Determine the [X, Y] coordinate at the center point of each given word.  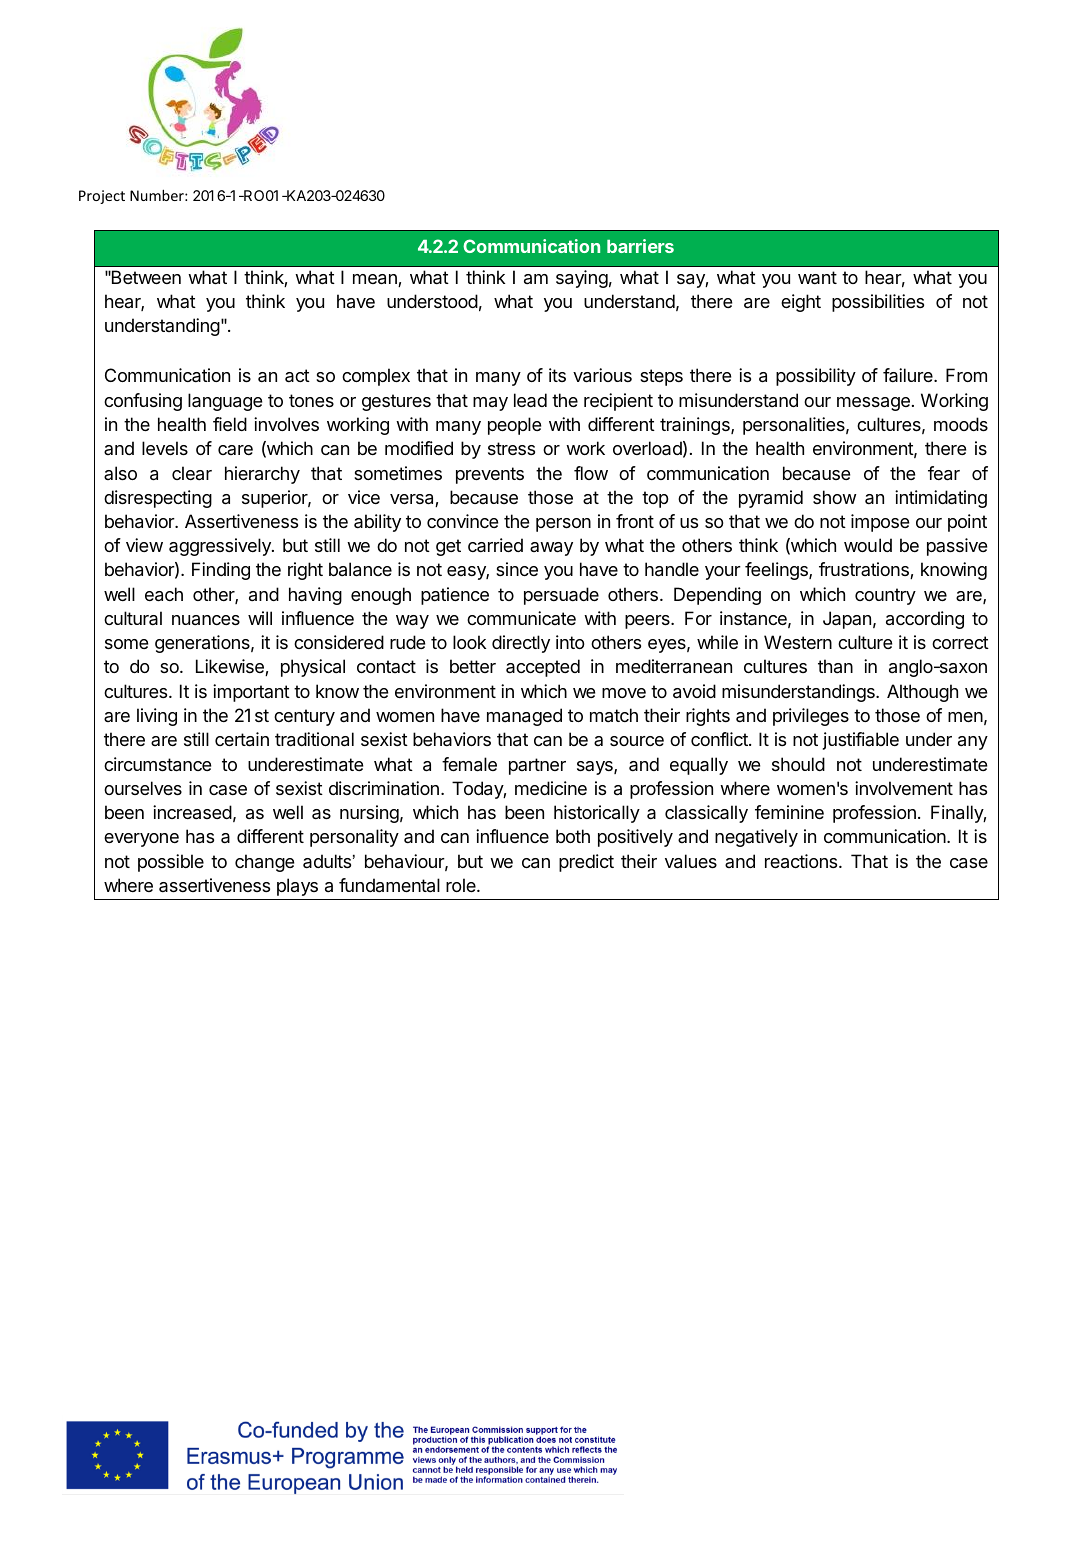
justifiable [861, 741]
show [834, 497]
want [817, 278]
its [557, 375]
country [885, 596]
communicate [521, 618]
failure [909, 375]
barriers [640, 246]
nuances [206, 620]
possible [171, 863]
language [225, 402]
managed [524, 717]
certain [242, 739]
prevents [490, 475]
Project [102, 197]
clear [192, 473]
